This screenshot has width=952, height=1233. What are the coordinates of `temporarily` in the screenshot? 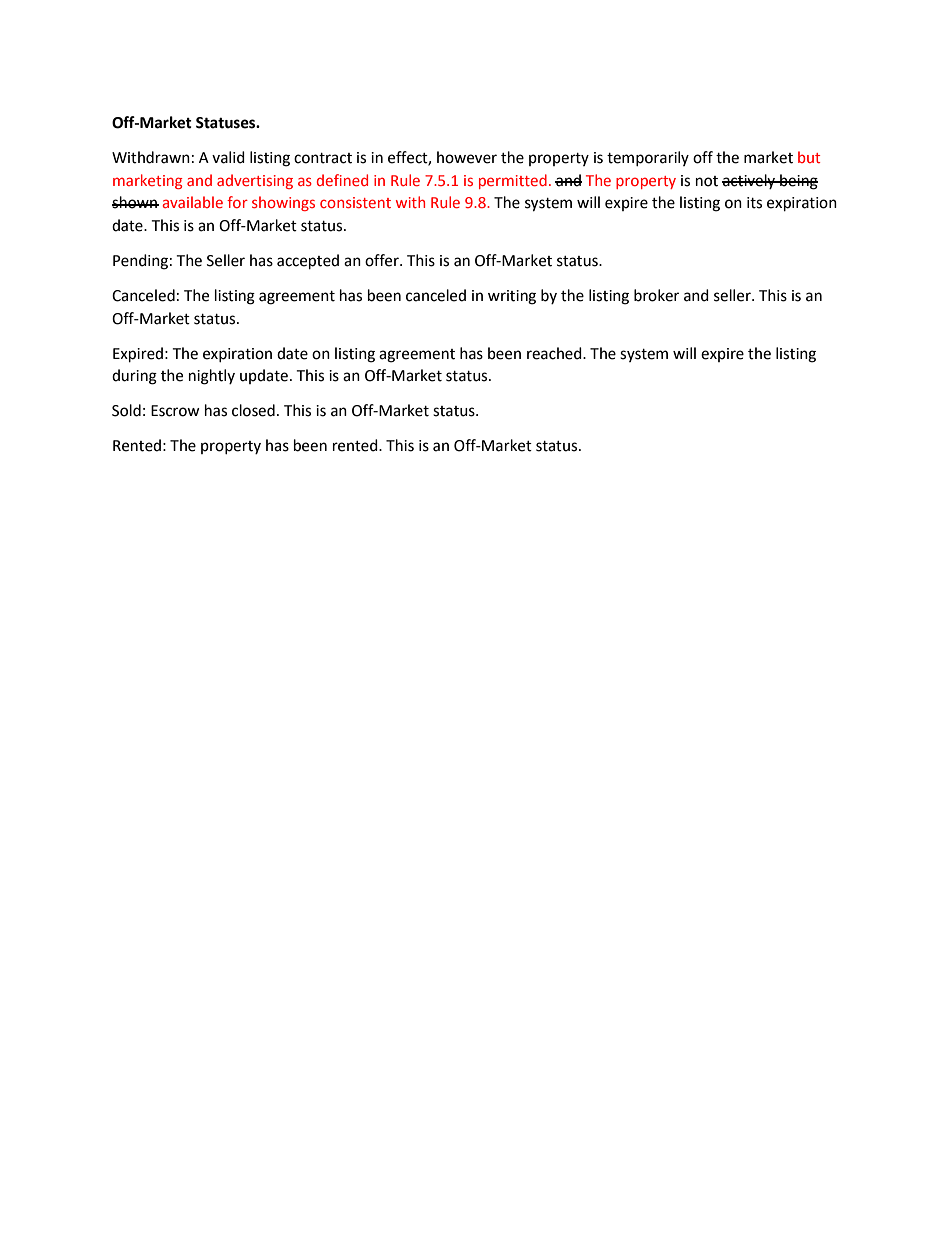 It's located at (648, 158).
